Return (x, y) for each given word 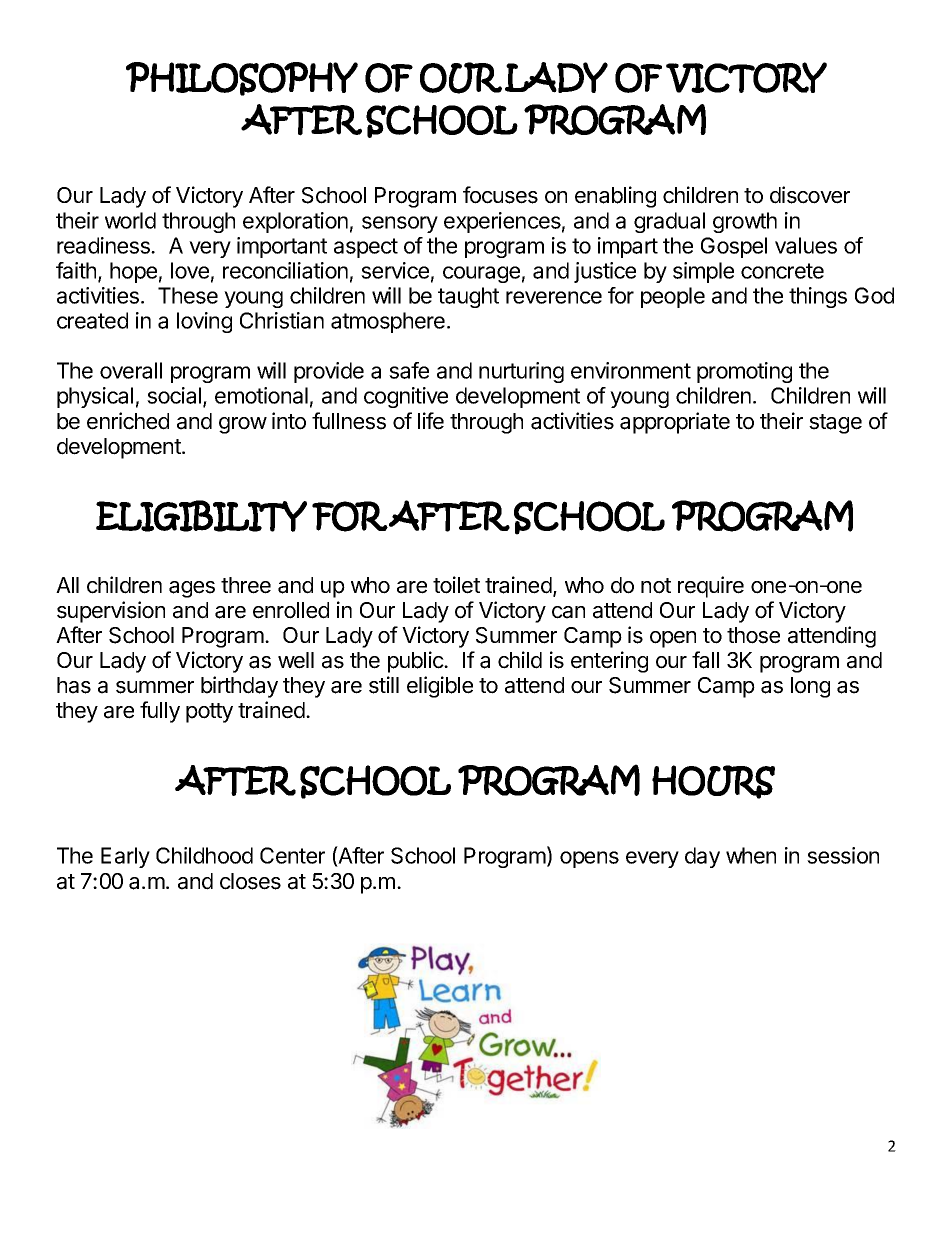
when (751, 855)
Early (125, 857)
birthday (239, 687)
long (810, 687)
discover (810, 195)
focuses (500, 195)
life (431, 421)
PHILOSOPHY (242, 79)
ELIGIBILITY (201, 516)
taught (468, 297)
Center (292, 855)
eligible (440, 687)
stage (835, 424)
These (188, 295)
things (818, 297)
